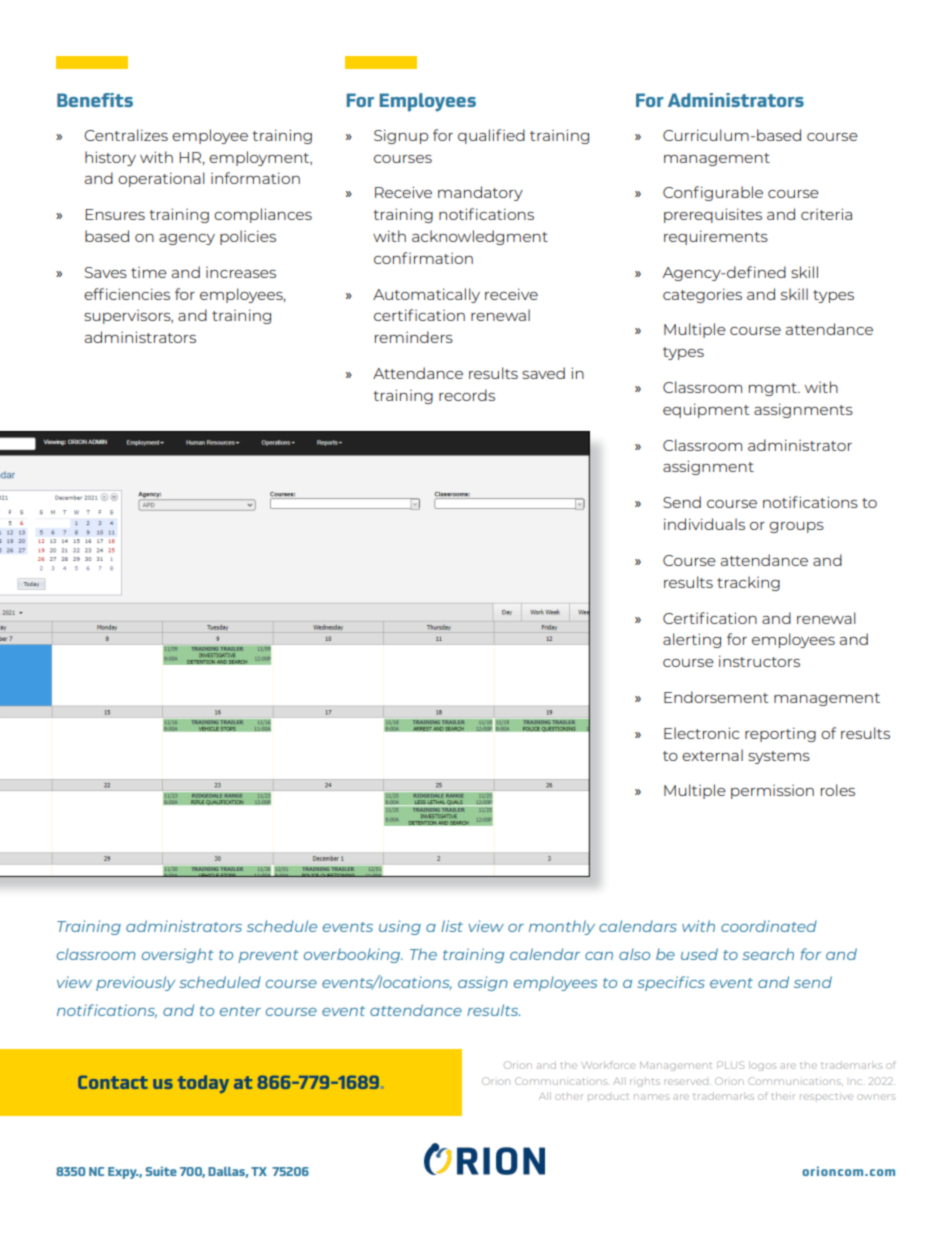 The image size is (952, 1233). What do you see at coordinates (135, 983) in the page?
I see `previously` at bounding box center [135, 983].
